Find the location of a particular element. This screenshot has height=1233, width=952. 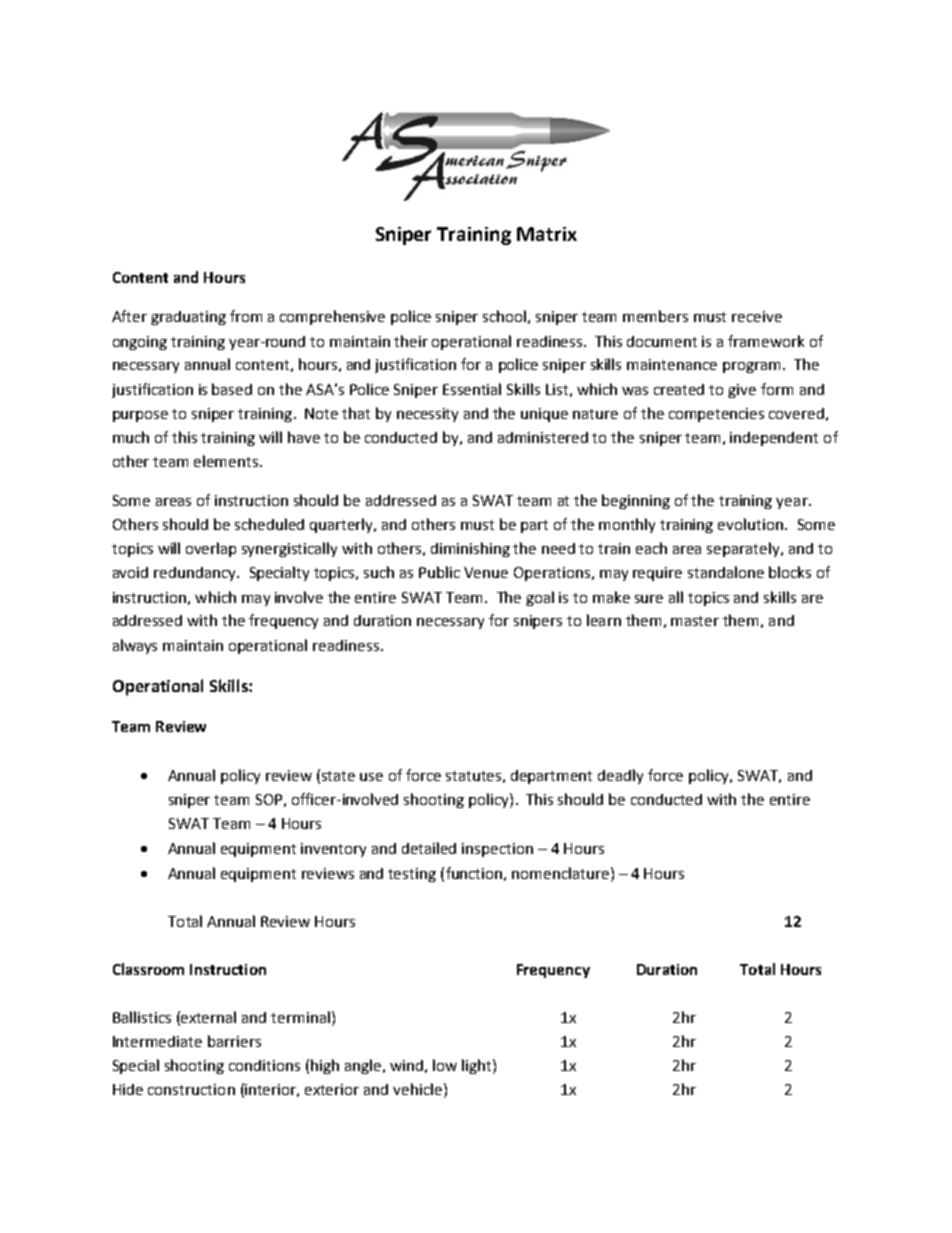

state is located at coordinates (338, 776).
